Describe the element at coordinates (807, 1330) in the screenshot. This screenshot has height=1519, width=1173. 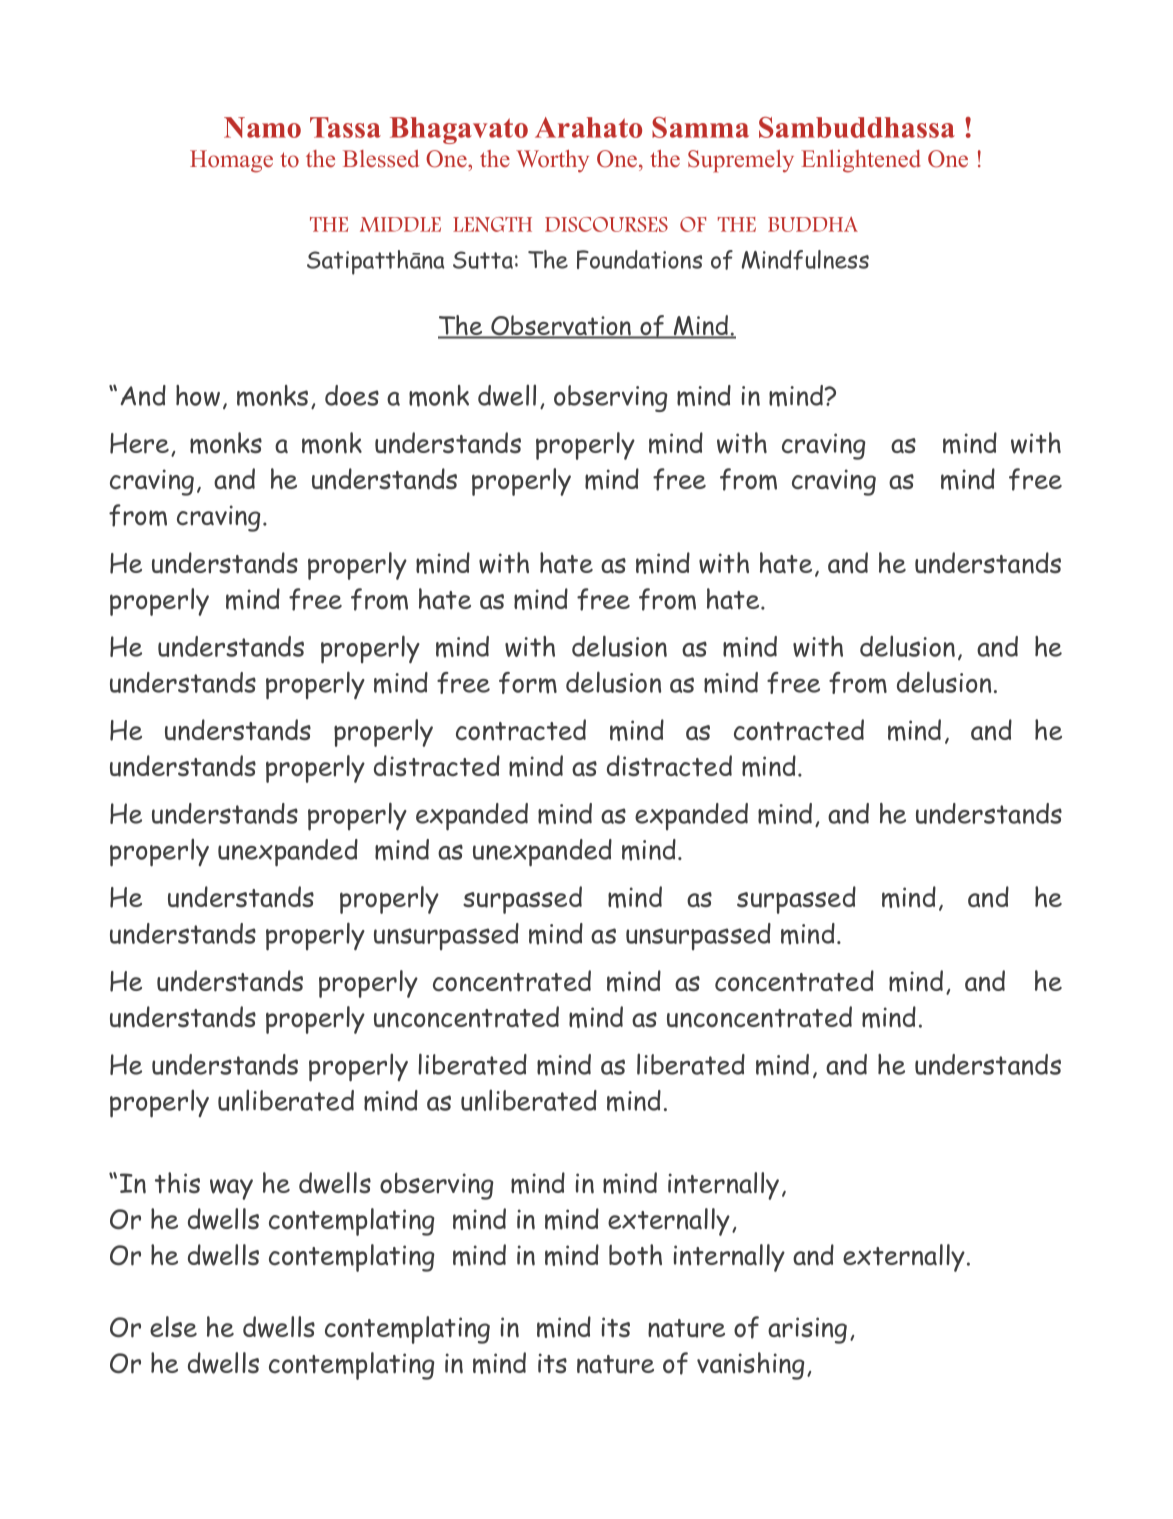
I see `arising` at that location.
